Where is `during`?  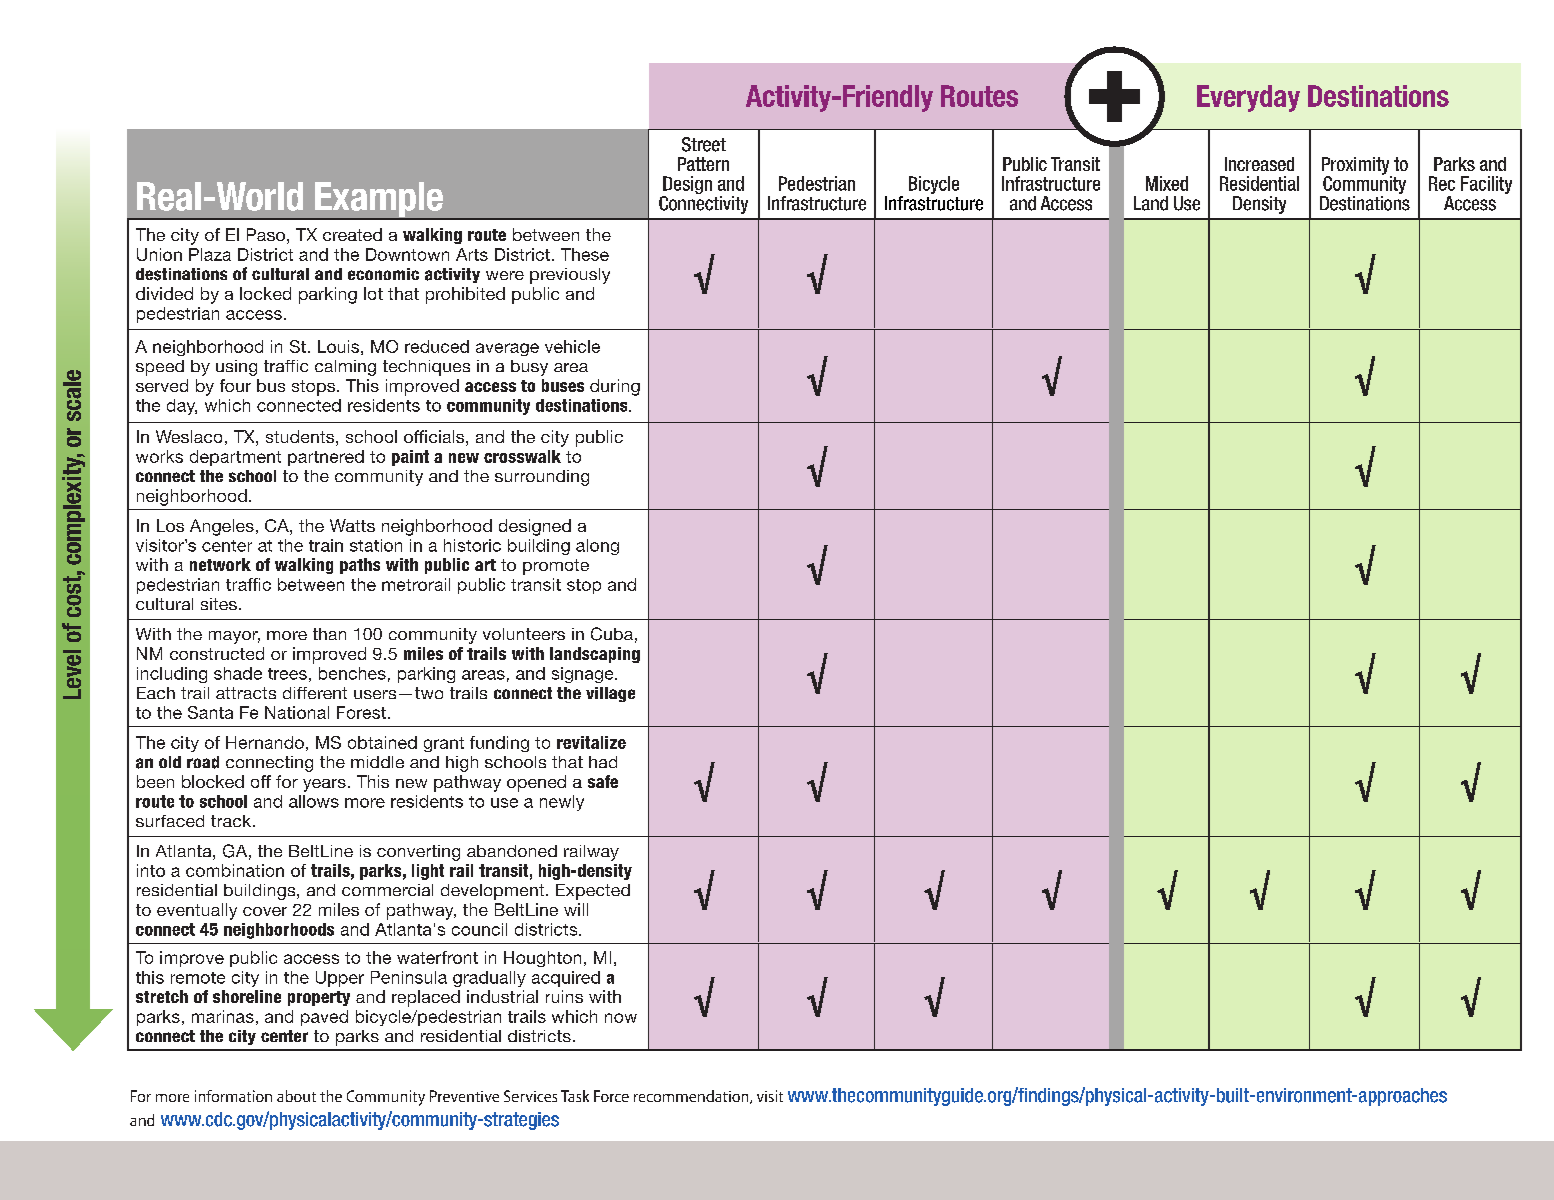
during is located at coordinates (615, 387).
